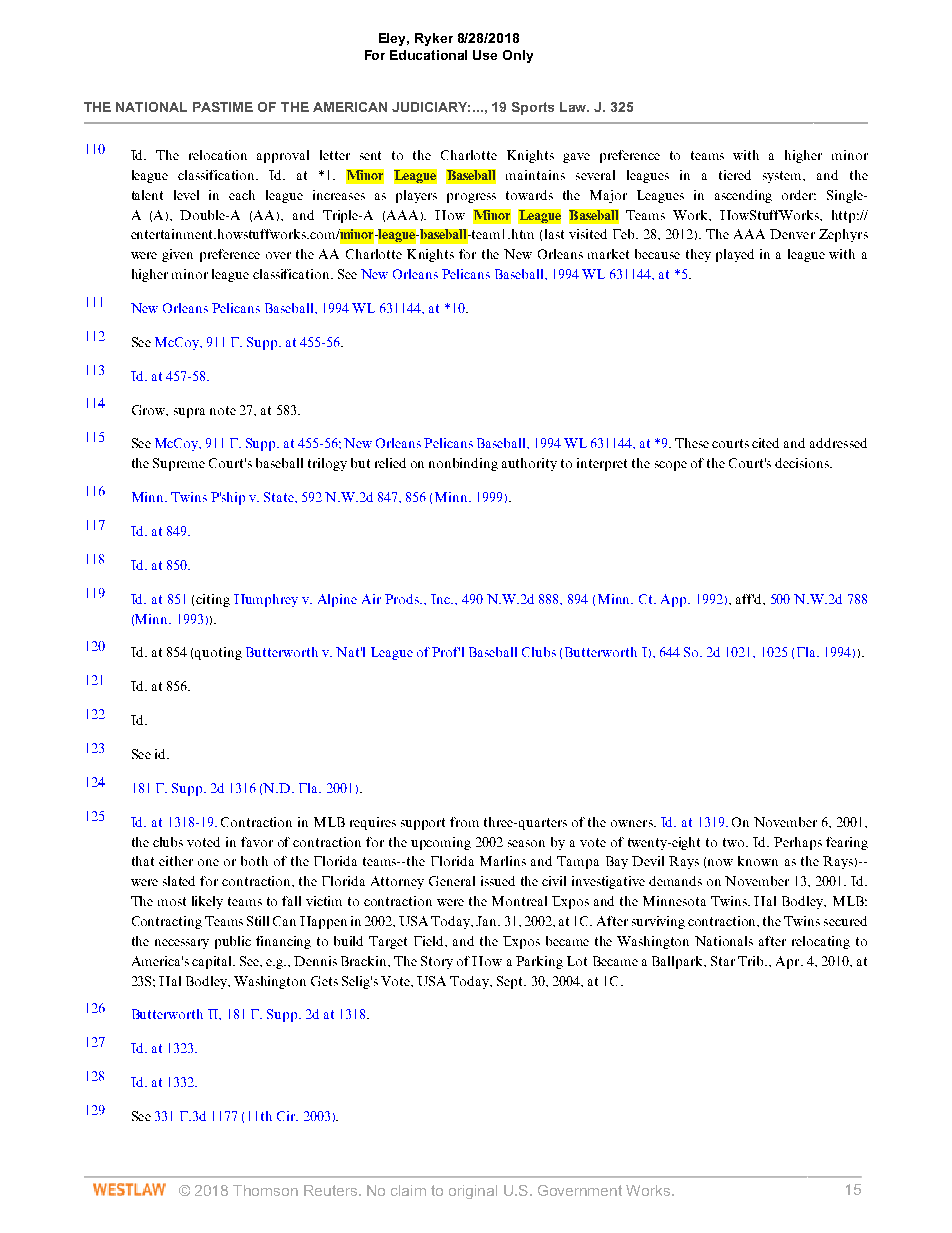 The width and height of the page is (952, 1233). What do you see at coordinates (223, 410) in the page?
I see `note` at bounding box center [223, 410].
